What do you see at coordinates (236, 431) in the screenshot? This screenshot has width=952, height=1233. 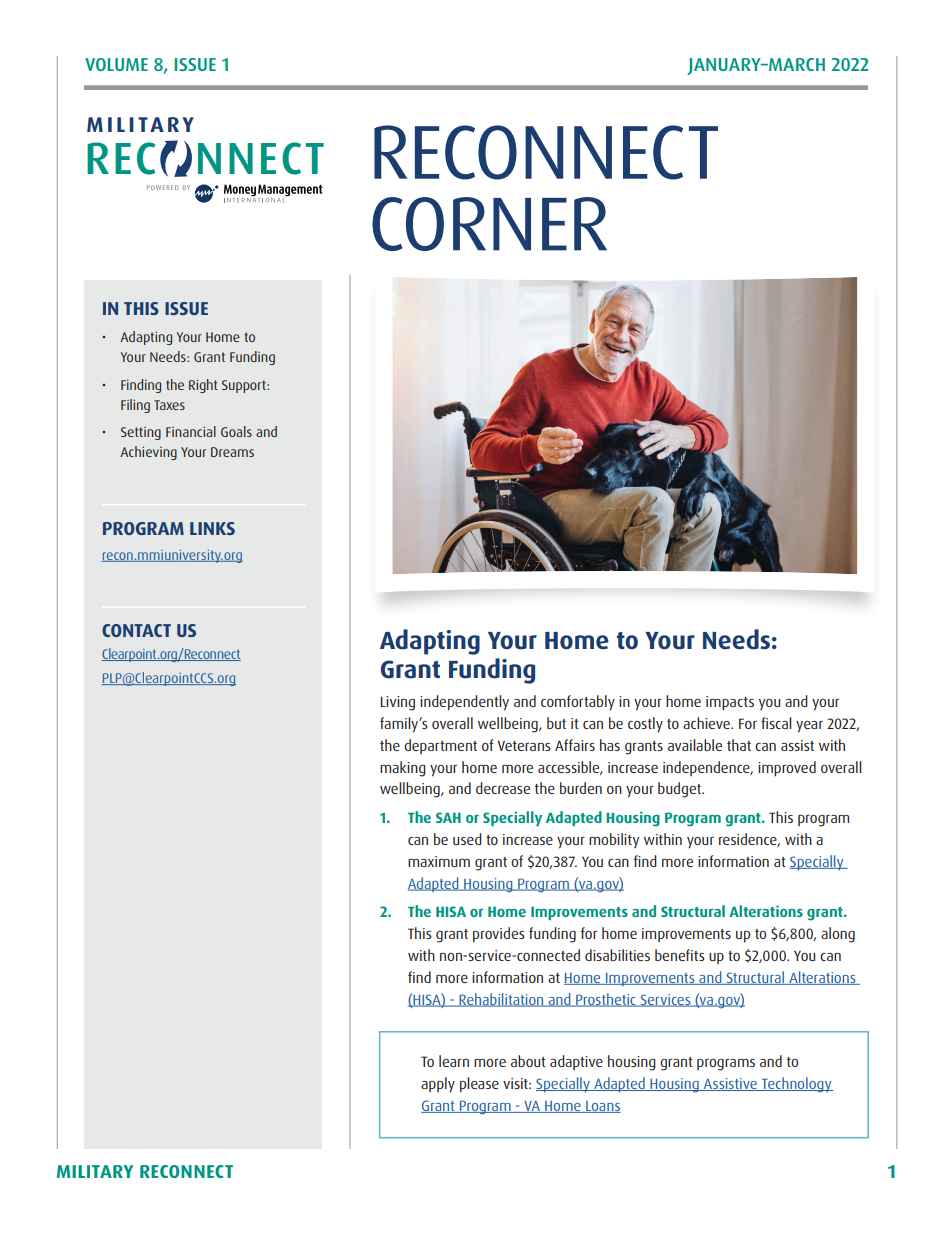 I see `Goals` at bounding box center [236, 431].
